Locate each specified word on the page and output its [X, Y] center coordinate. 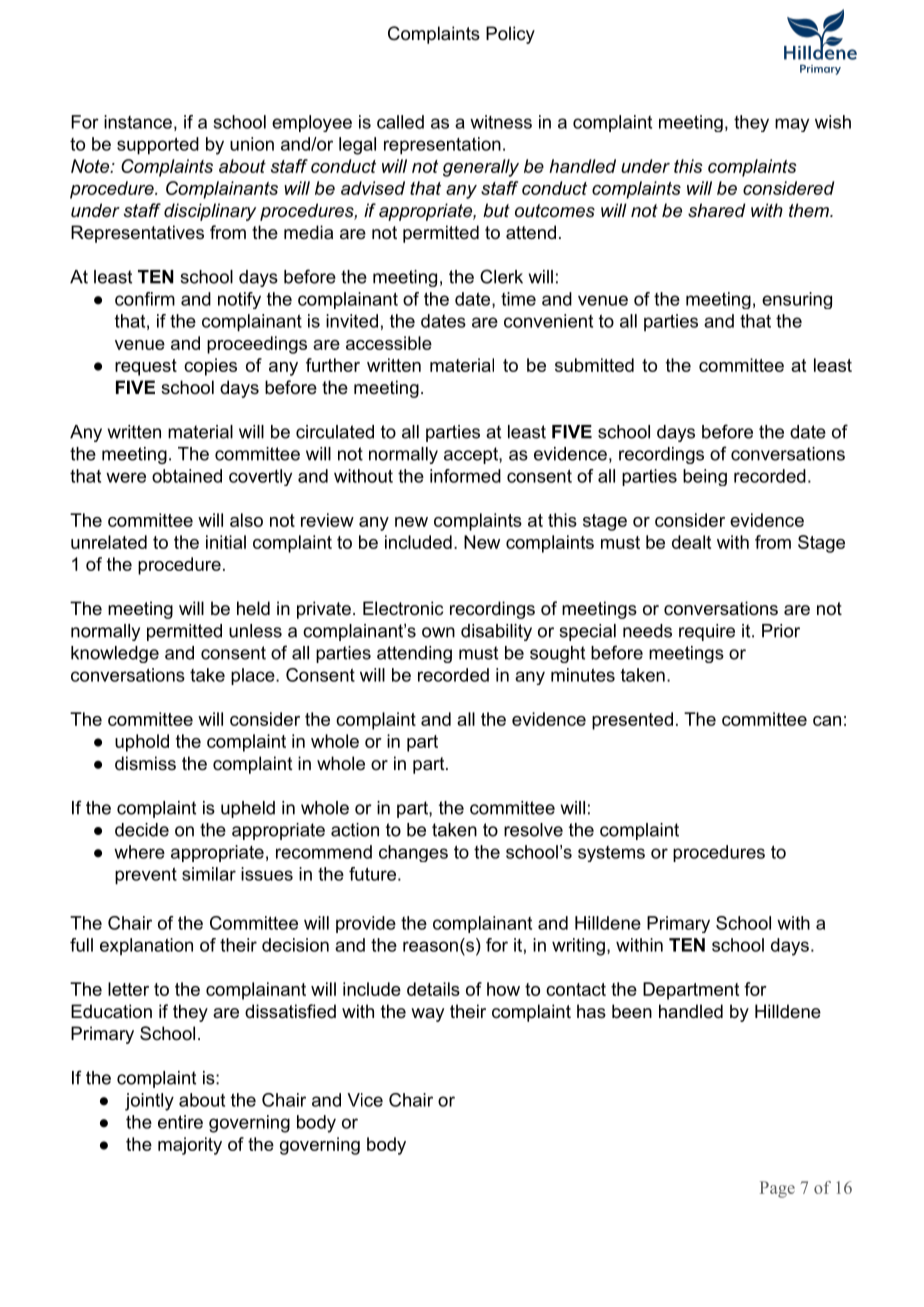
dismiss [145, 763]
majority [190, 1146]
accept [472, 455]
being [705, 477]
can [827, 721]
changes [413, 853]
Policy [510, 35]
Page [777, 1189]
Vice [365, 1100]
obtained [187, 476]
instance [138, 122]
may [792, 125]
